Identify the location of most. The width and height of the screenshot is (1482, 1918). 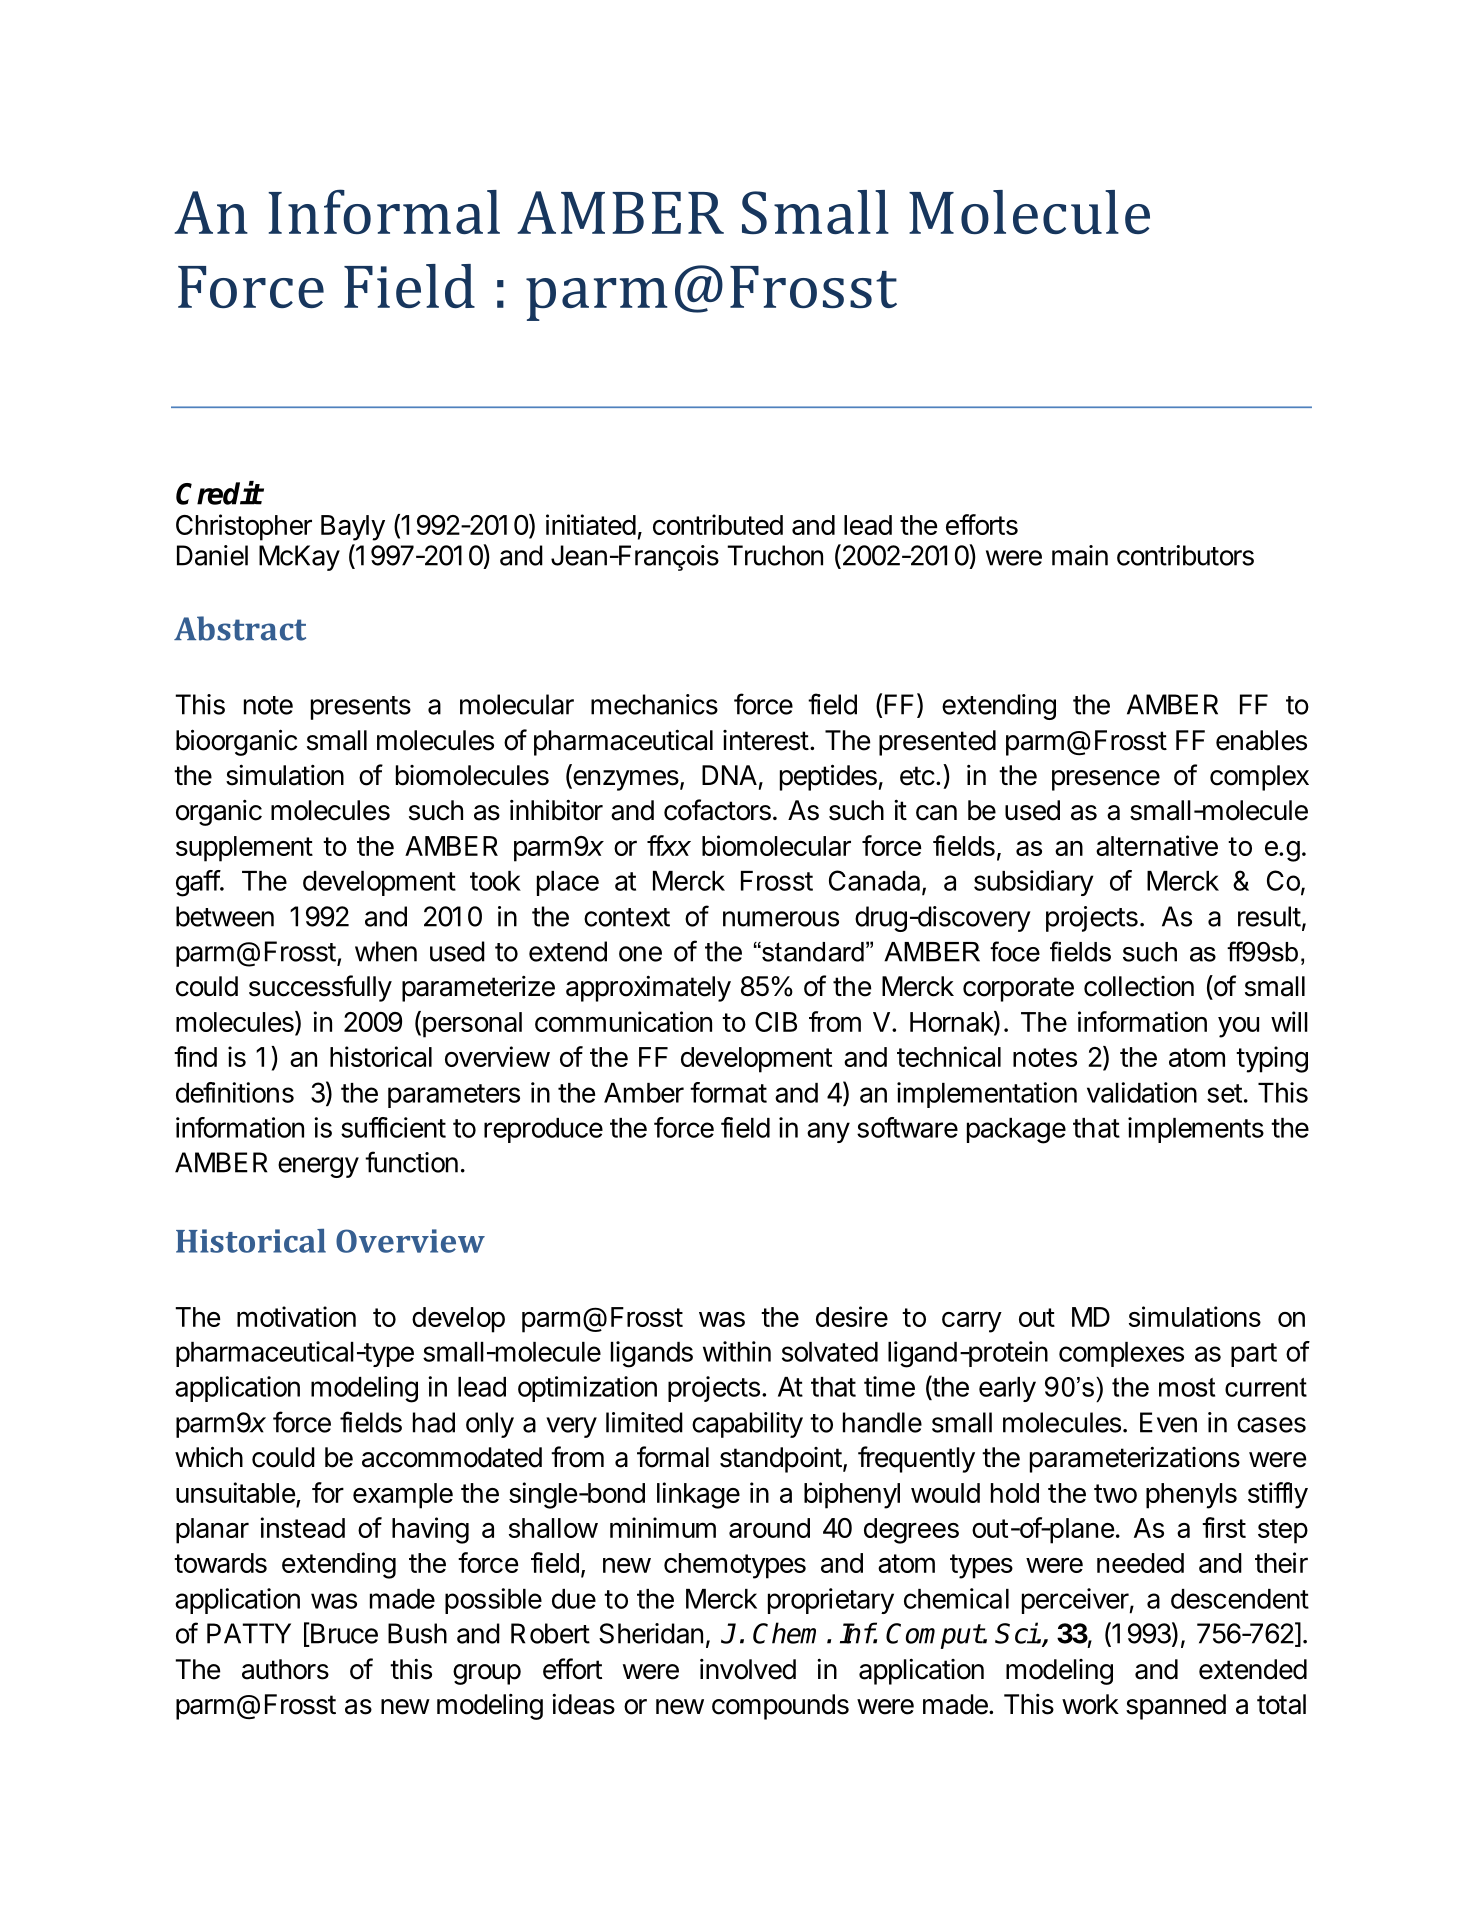
(1187, 1387).
